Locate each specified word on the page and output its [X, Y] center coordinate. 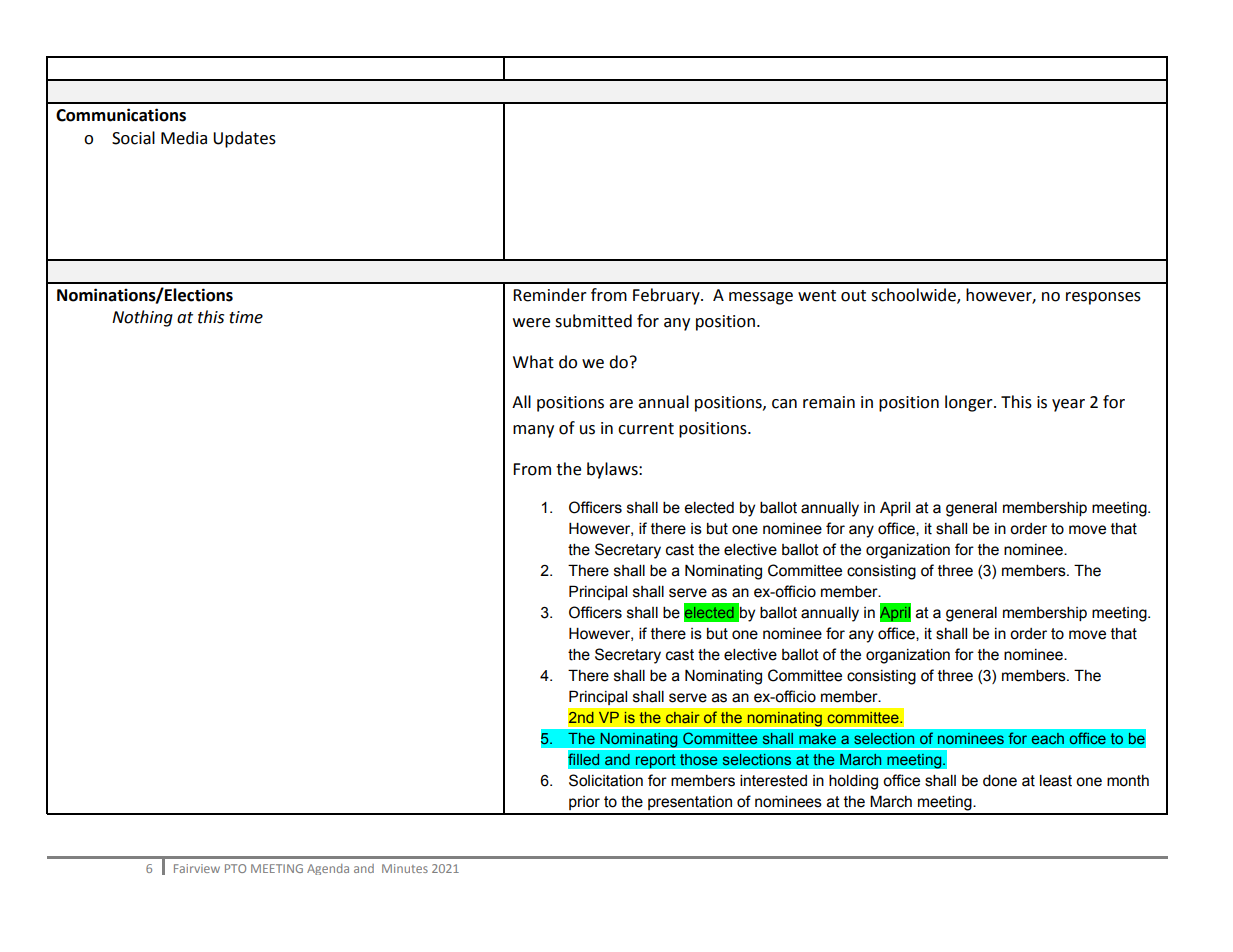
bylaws [613, 470]
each [1048, 738]
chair [683, 717]
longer [970, 403]
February [667, 296]
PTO [235, 868]
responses [1103, 298]
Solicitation [606, 780]
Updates [244, 139]
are [621, 404]
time [246, 317]
